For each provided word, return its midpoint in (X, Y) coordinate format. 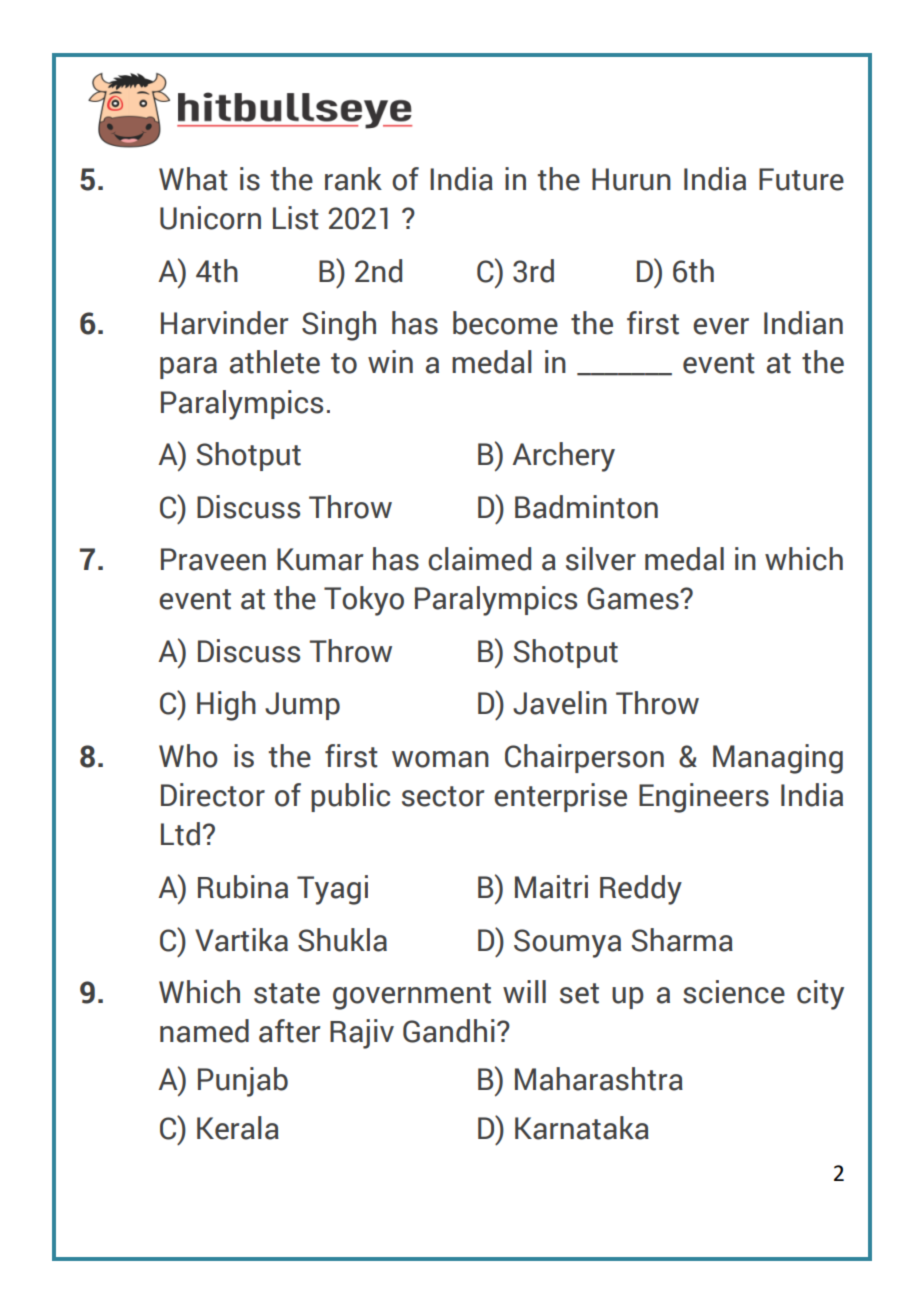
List (296, 218)
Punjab (243, 1082)
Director (213, 795)
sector (443, 796)
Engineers (704, 798)
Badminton (586, 507)
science (734, 992)
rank (353, 179)
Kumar (320, 559)
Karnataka (582, 1128)
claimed (479, 559)
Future (801, 179)
